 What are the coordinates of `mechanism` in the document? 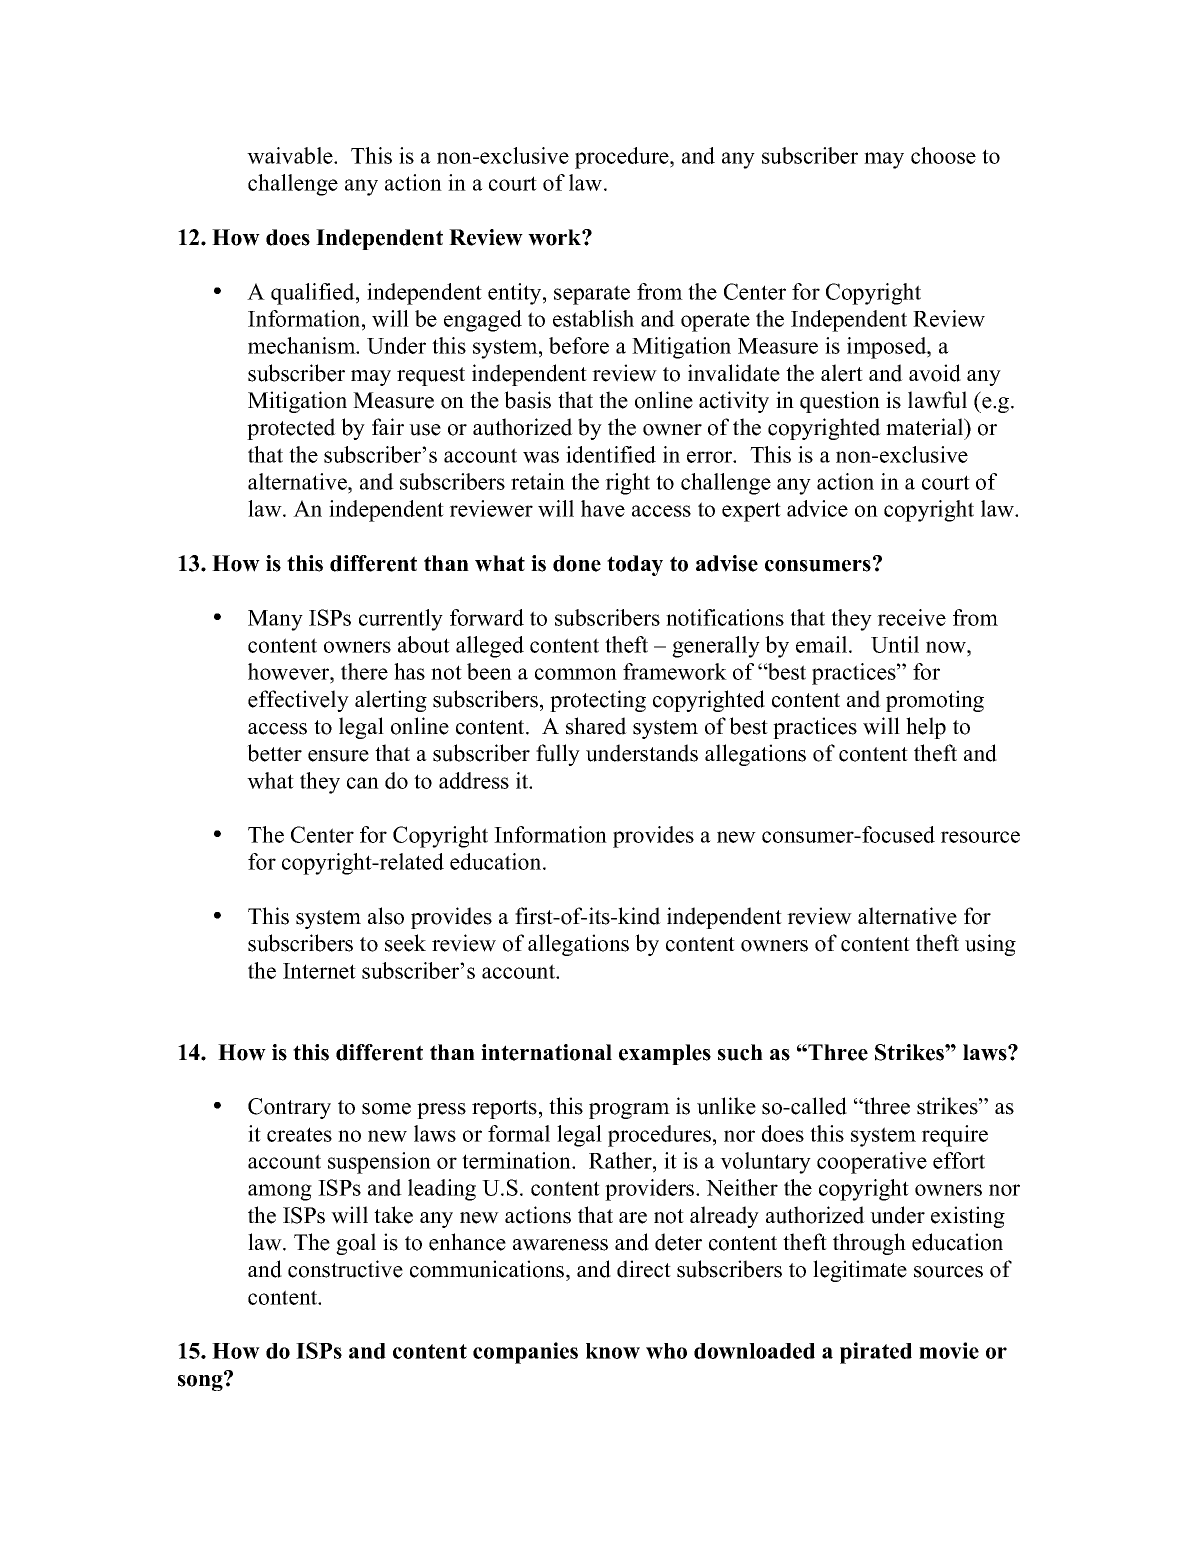 It's located at (303, 345).
